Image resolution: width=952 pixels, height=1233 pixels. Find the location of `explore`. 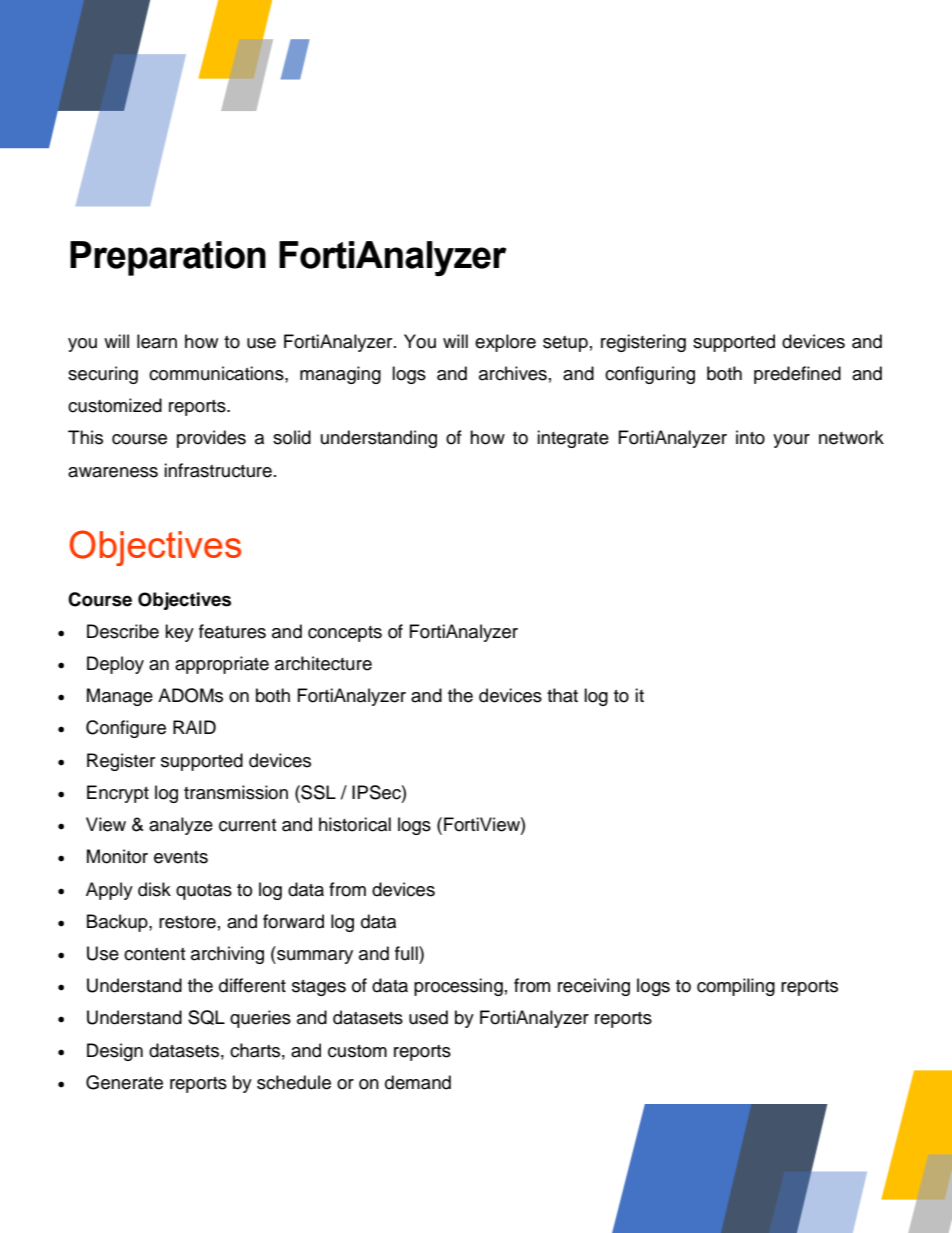

explore is located at coordinates (505, 343).
